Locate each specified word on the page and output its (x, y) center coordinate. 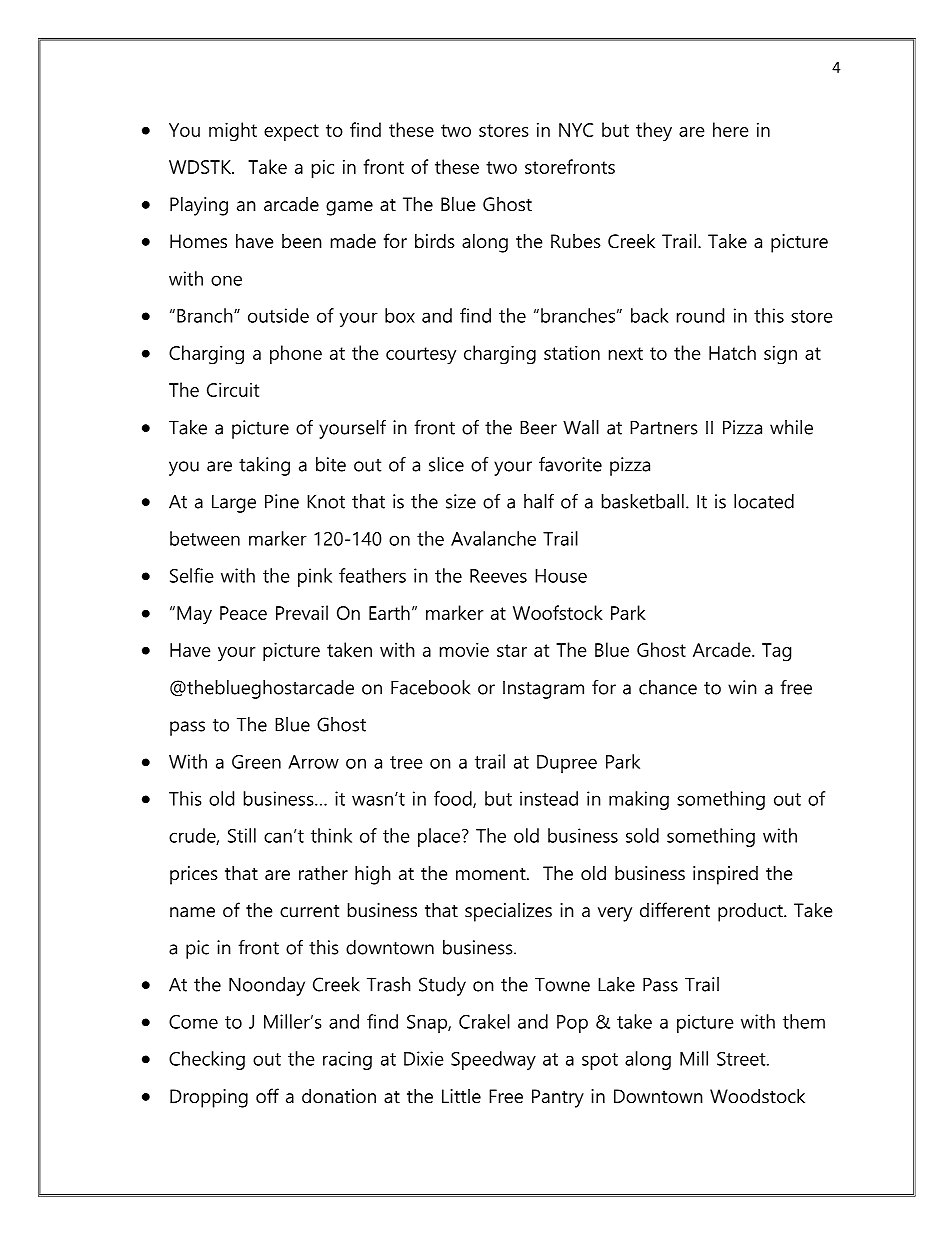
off (267, 1096)
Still (242, 835)
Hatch (732, 352)
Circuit (233, 390)
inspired (725, 875)
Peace (243, 613)
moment (492, 874)
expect (291, 132)
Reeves (498, 576)
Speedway (493, 1060)
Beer (538, 428)
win (742, 687)
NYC (576, 130)
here (731, 129)
